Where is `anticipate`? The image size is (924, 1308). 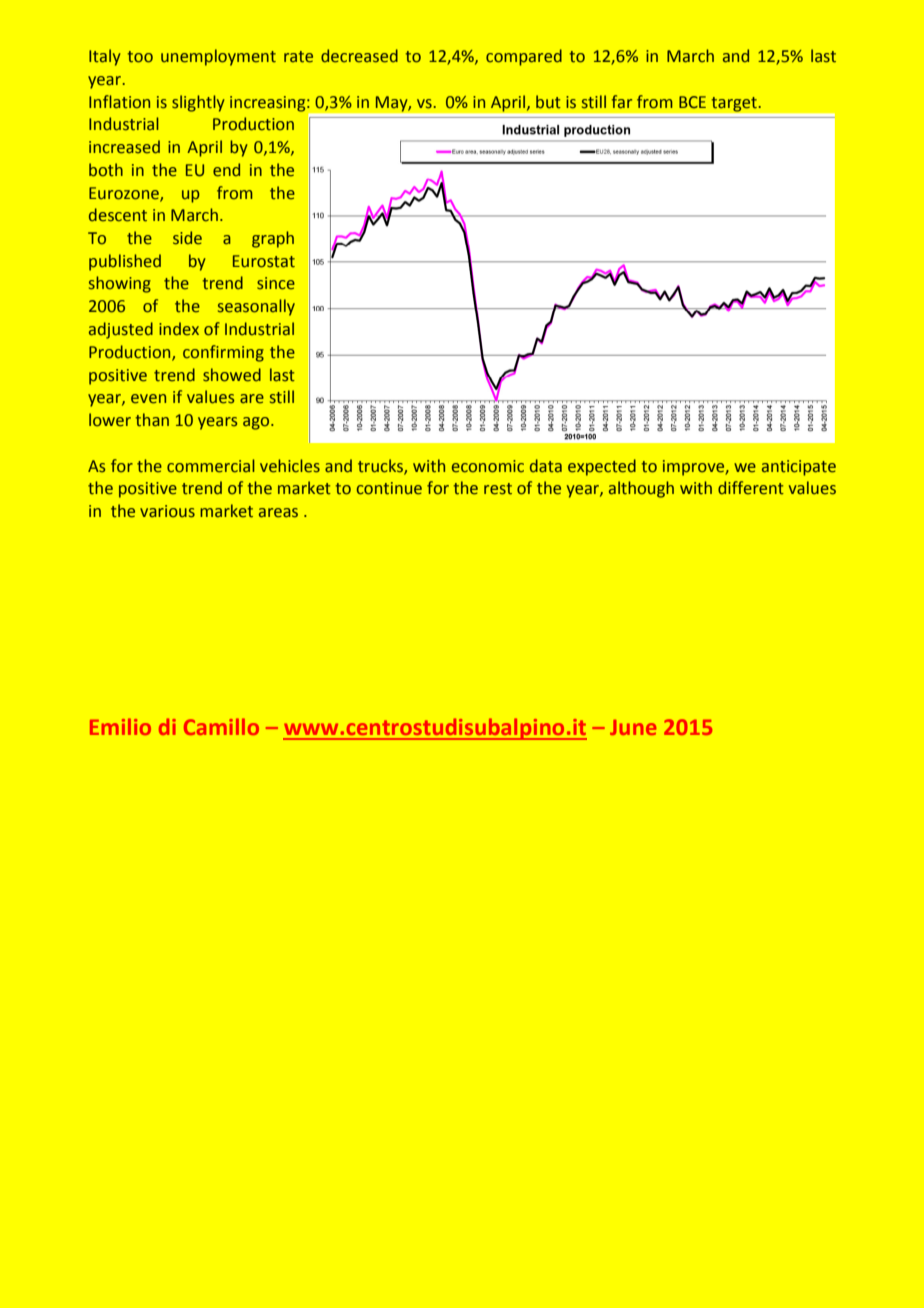 anticipate is located at coordinates (799, 468).
